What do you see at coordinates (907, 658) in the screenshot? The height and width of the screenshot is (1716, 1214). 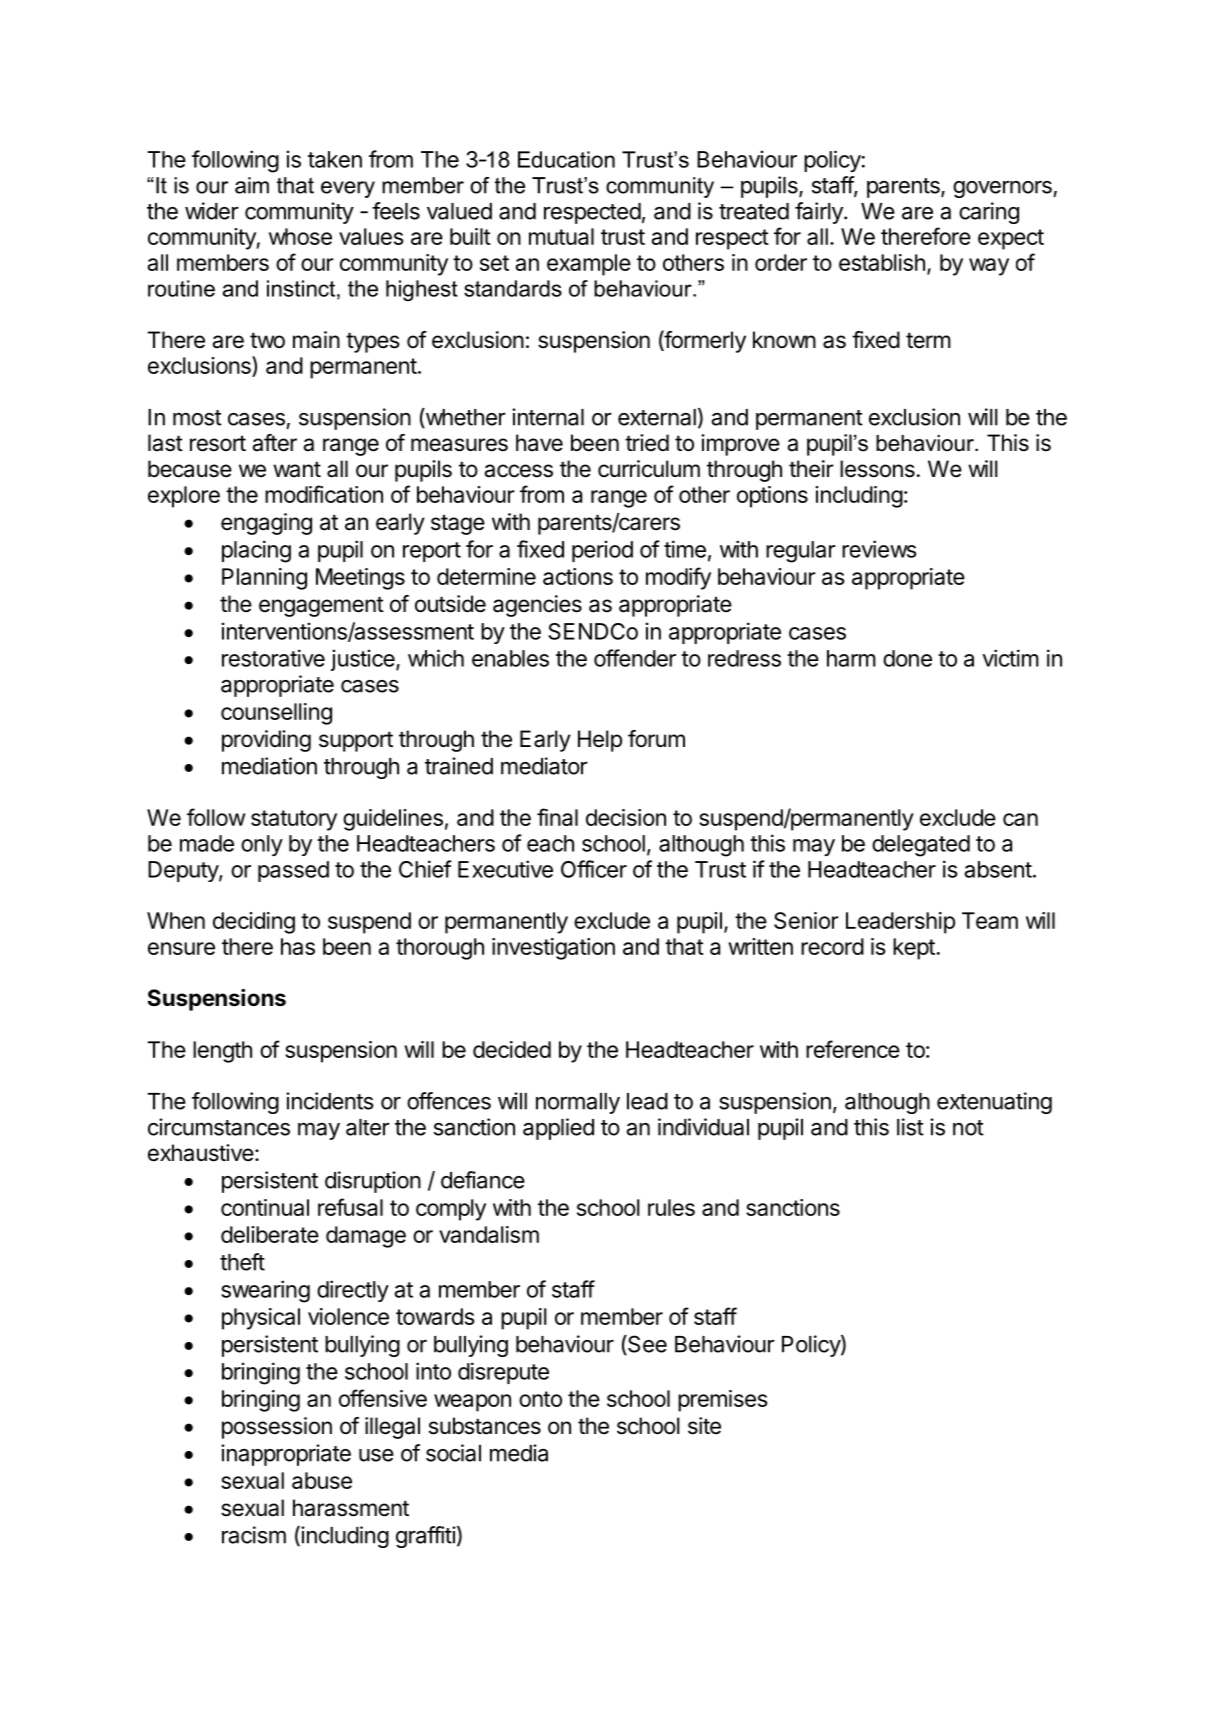 I see `done` at bounding box center [907, 658].
